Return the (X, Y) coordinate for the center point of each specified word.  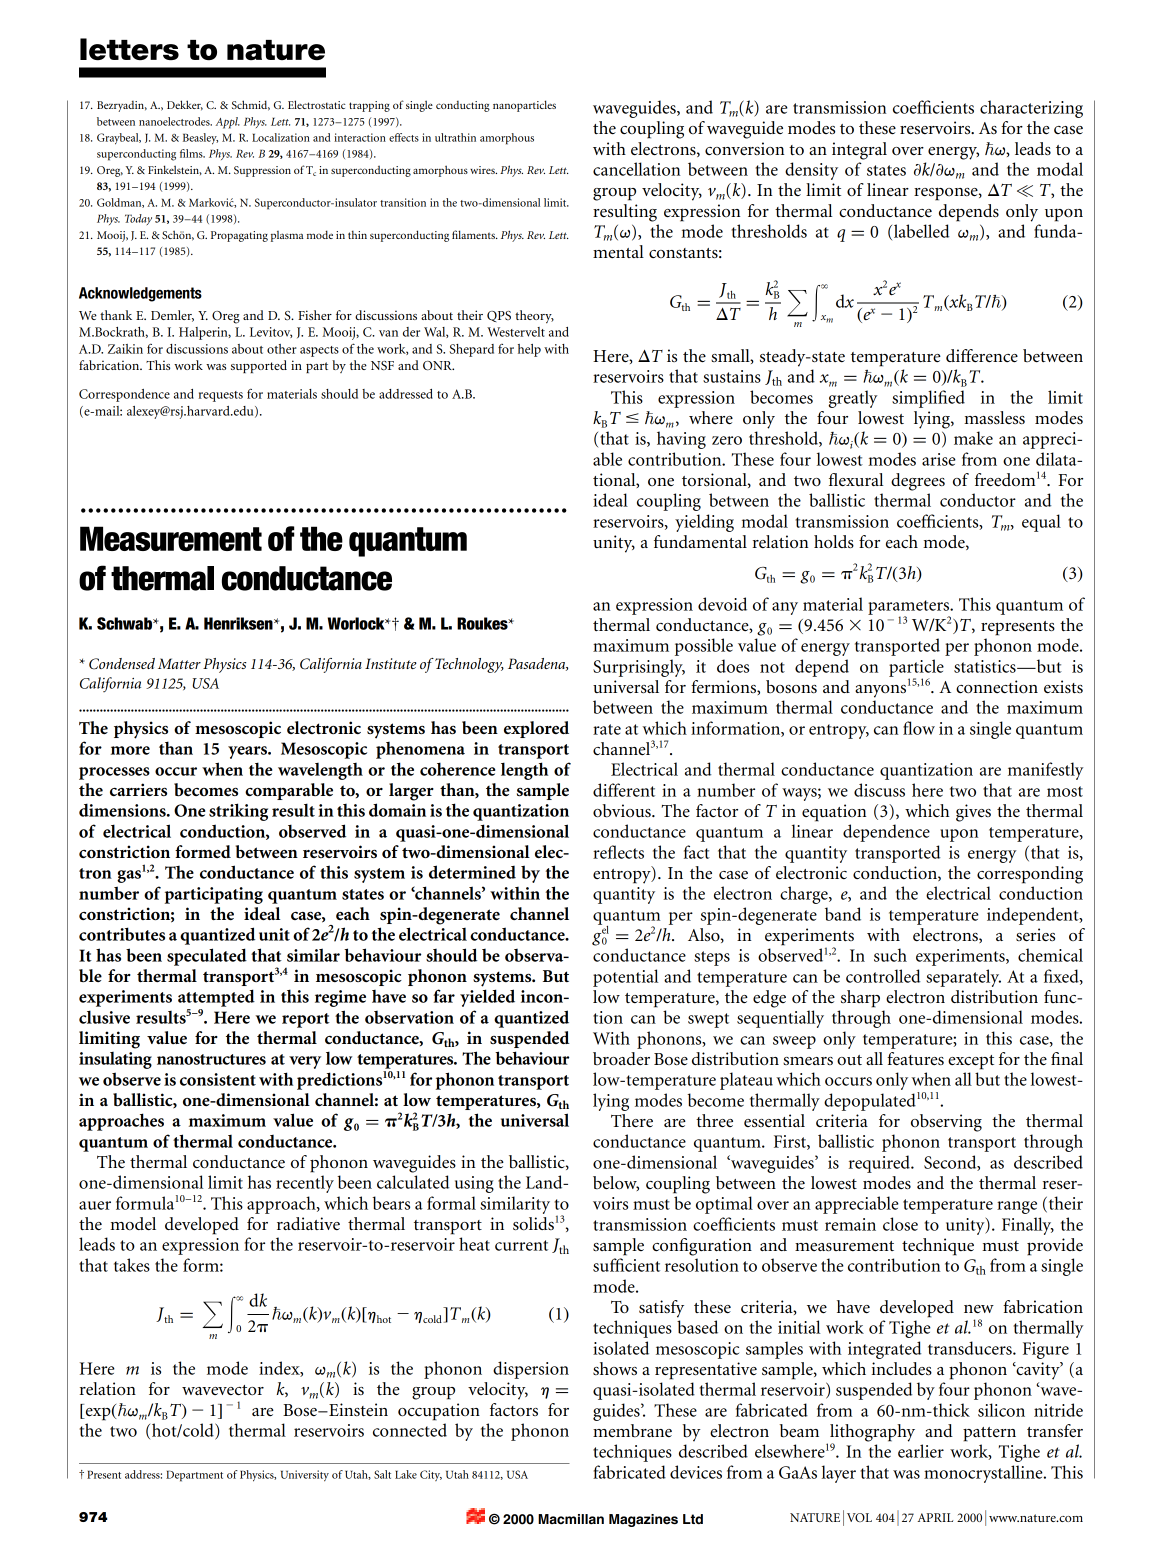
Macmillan (571, 1519)
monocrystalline (984, 1474)
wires (483, 170)
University (305, 1476)
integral (859, 151)
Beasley (200, 139)
